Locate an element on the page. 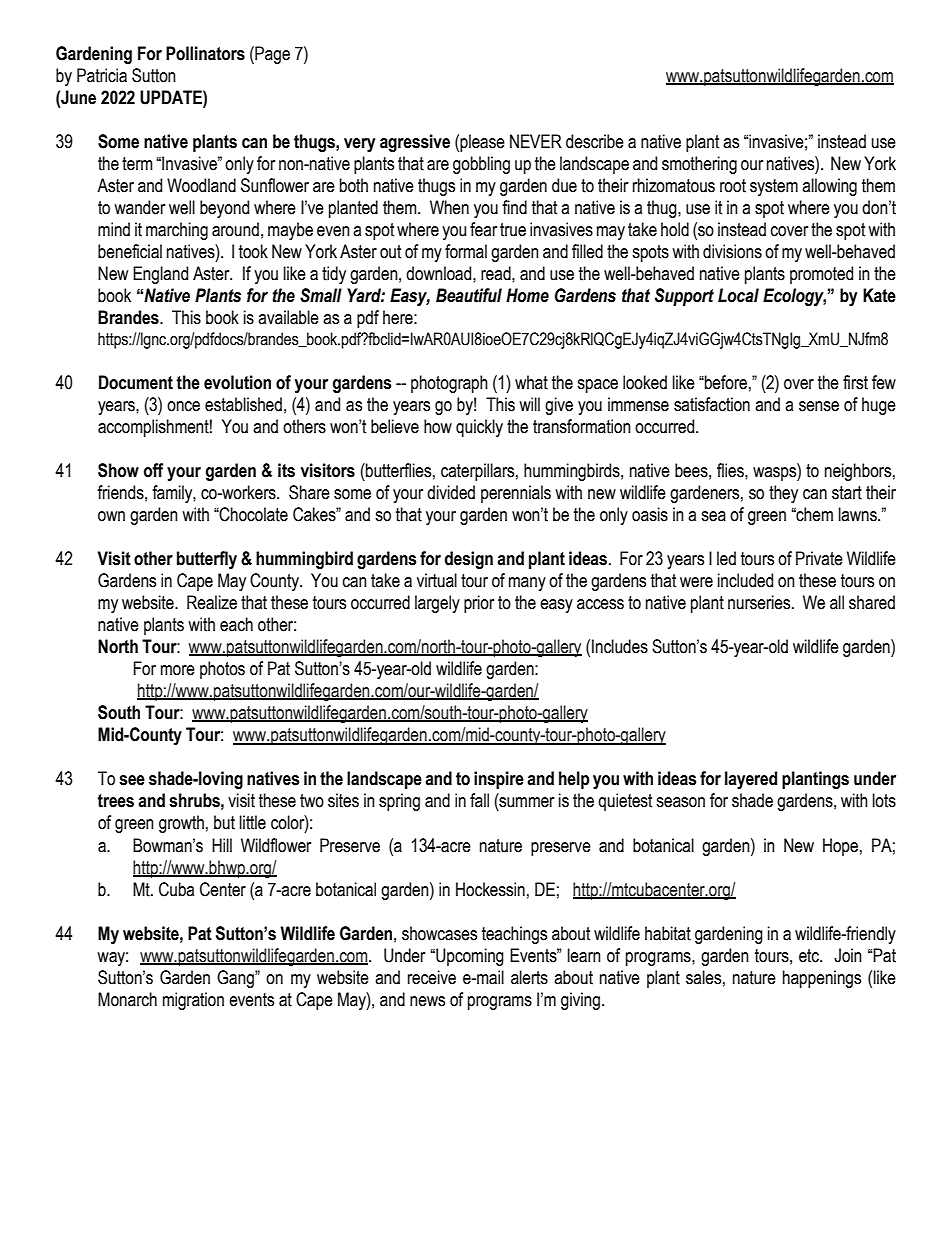 The height and width of the page is (1233, 952). Pollinators is located at coordinates (205, 53).
